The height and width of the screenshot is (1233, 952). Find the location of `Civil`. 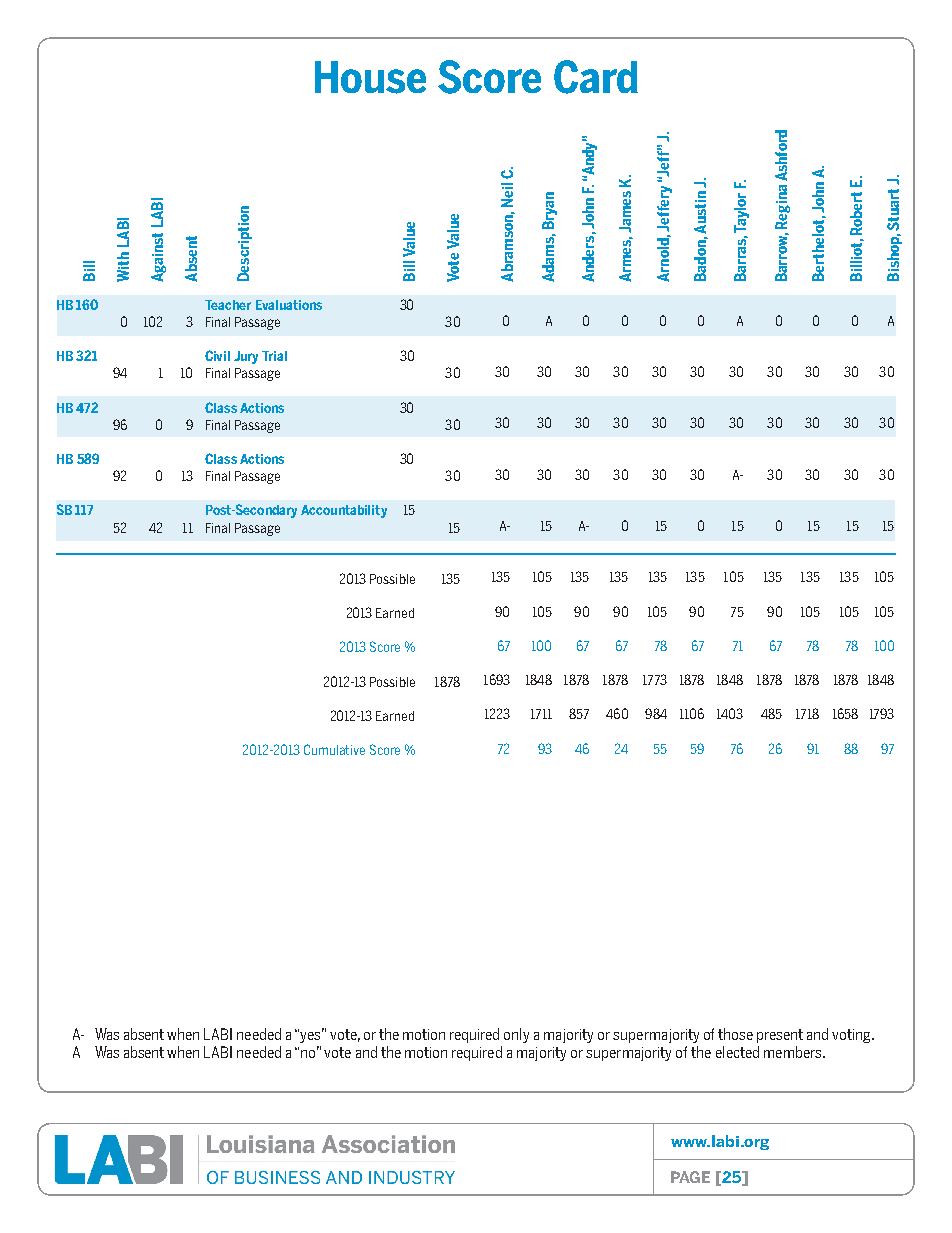

Civil is located at coordinates (217, 355).
